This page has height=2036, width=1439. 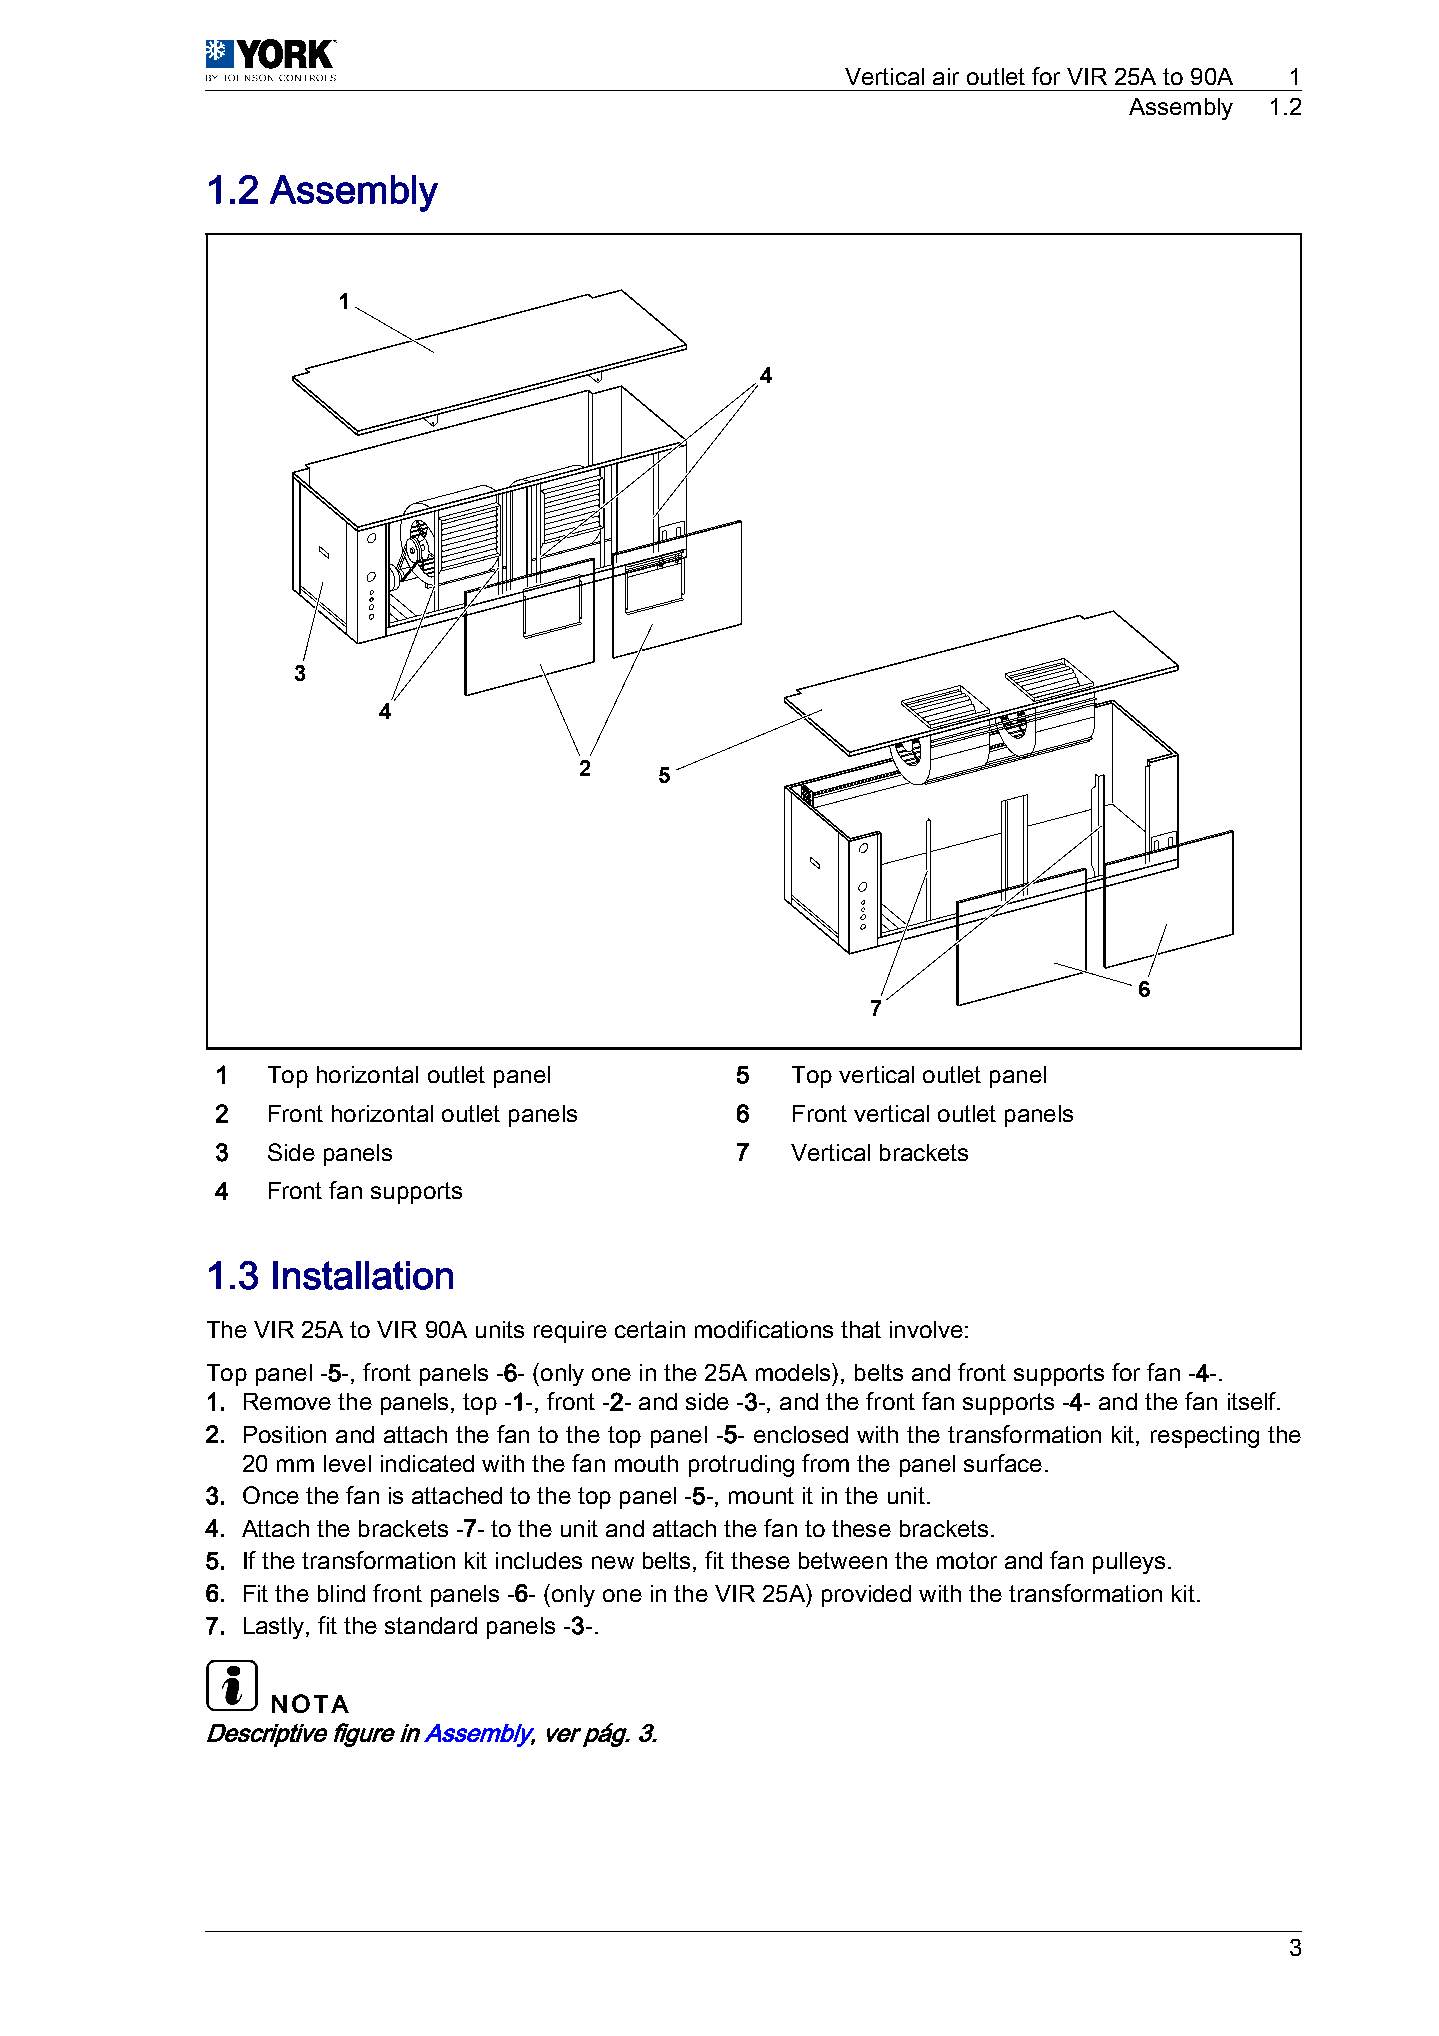 I want to click on models, so click(x=794, y=1372).
